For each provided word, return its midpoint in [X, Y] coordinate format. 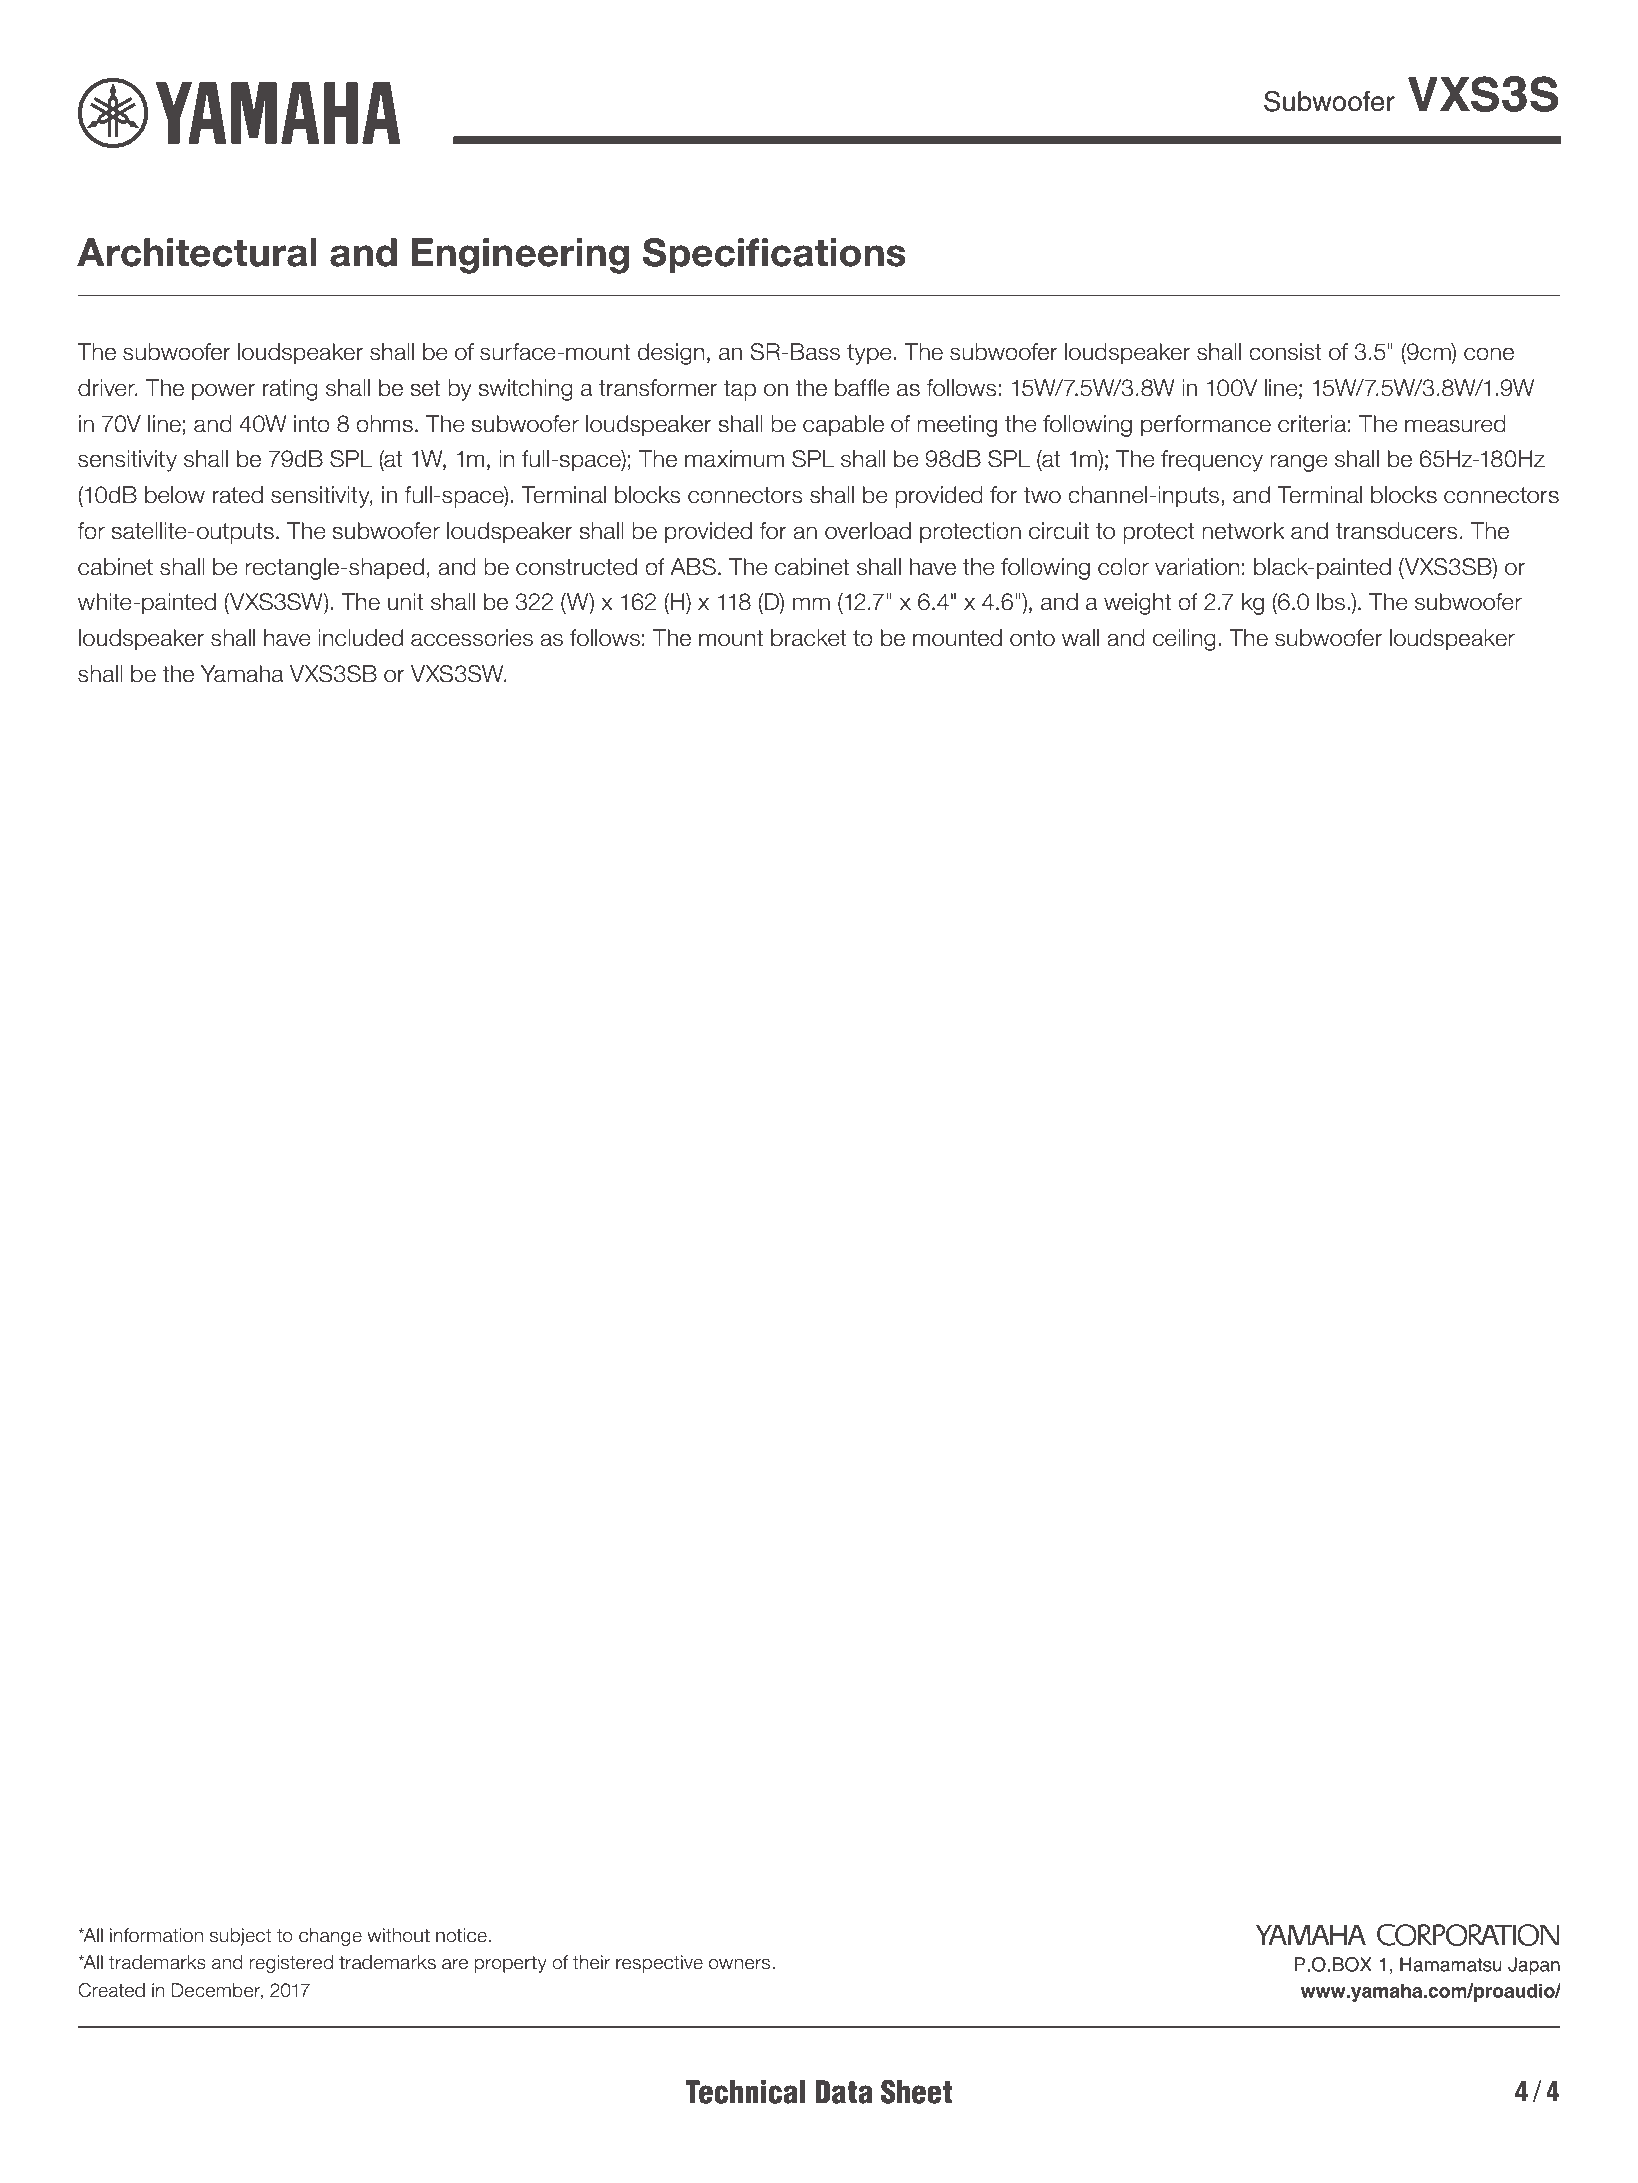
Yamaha [242, 674]
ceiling [1184, 640]
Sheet [916, 2091]
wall [1080, 638]
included [360, 638]
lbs [1331, 602]
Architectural [197, 252]
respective [659, 1964]
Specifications [774, 255]
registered [291, 1964]
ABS [693, 567]
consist [1285, 352]
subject [240, 1937]
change [330, 1937]
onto [1032, 638]
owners [741, 1964]
